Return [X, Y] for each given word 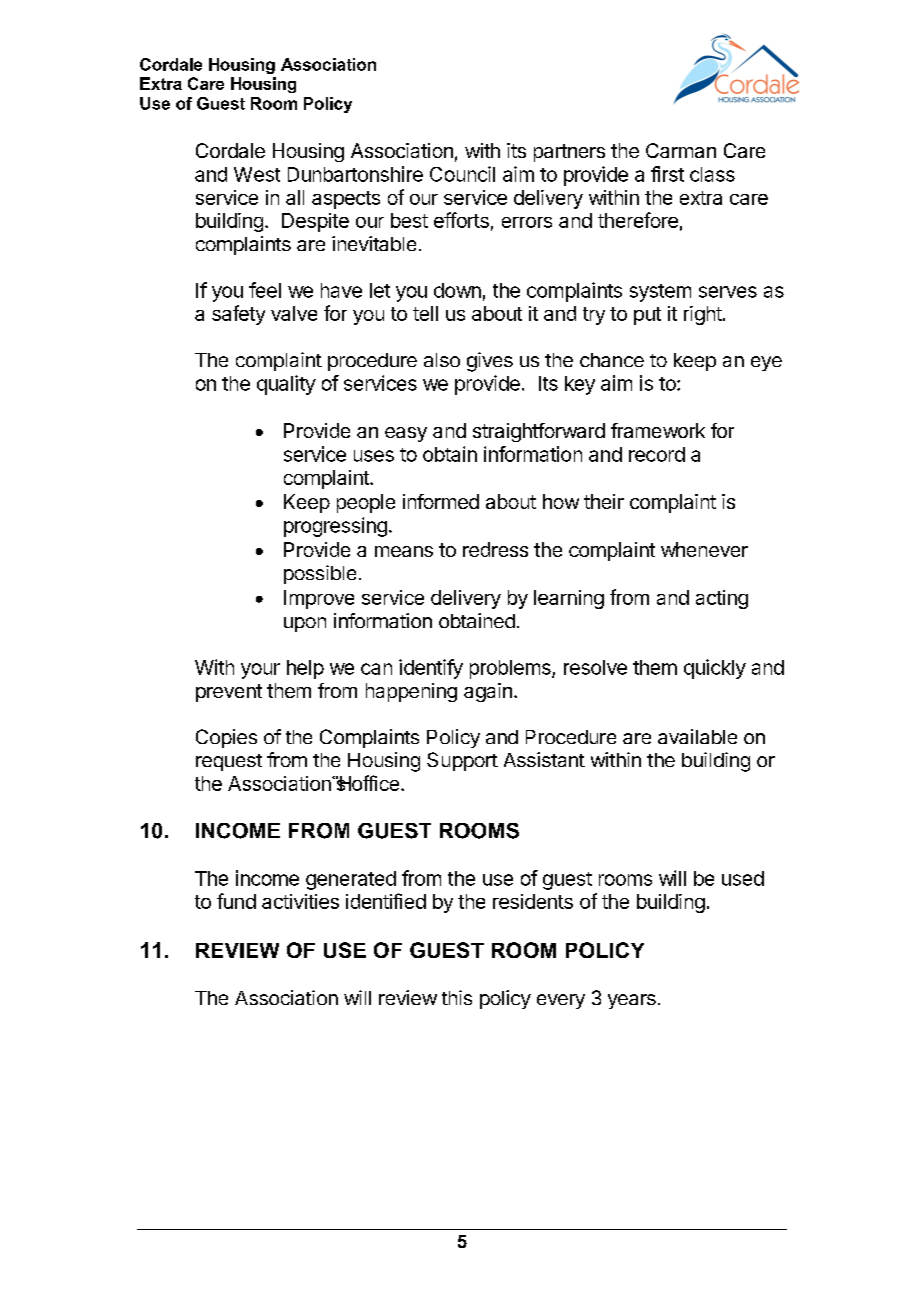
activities [300, 901]
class [712, 174]
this [457, 997]
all [295, 197]
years [632, 1001]
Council [462, 174]
